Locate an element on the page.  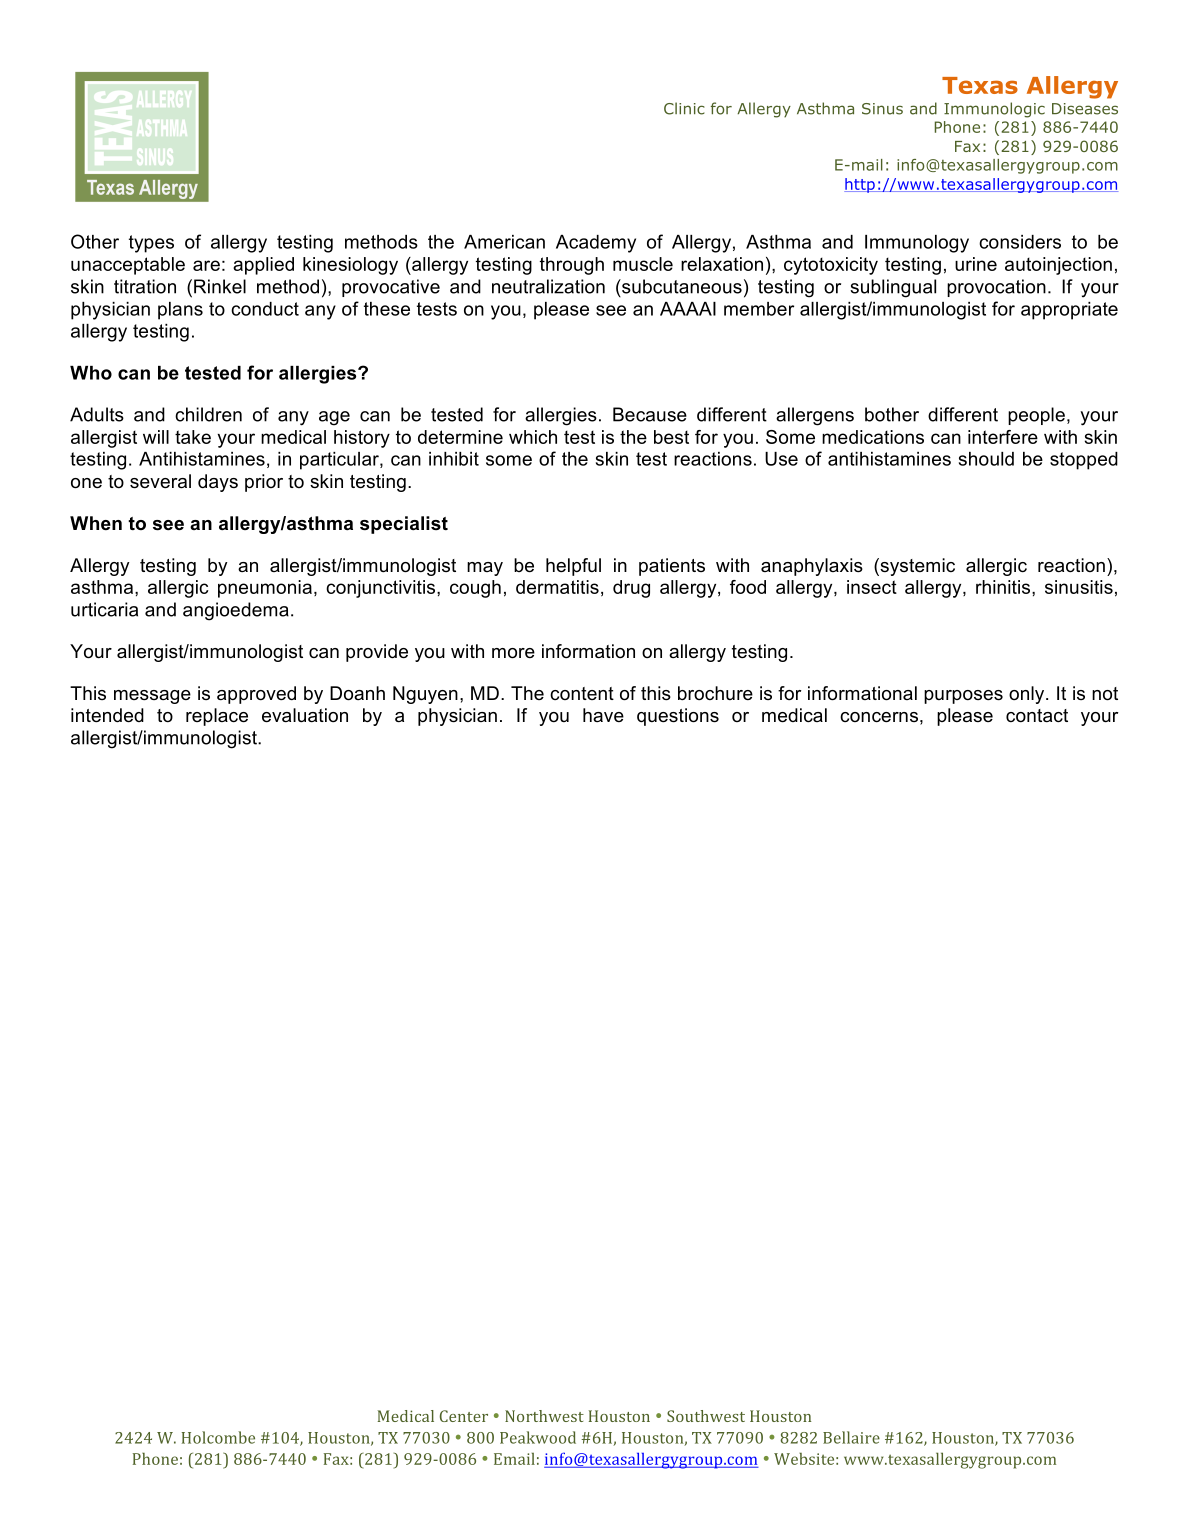
replace is located at coordinates (217, 717).
